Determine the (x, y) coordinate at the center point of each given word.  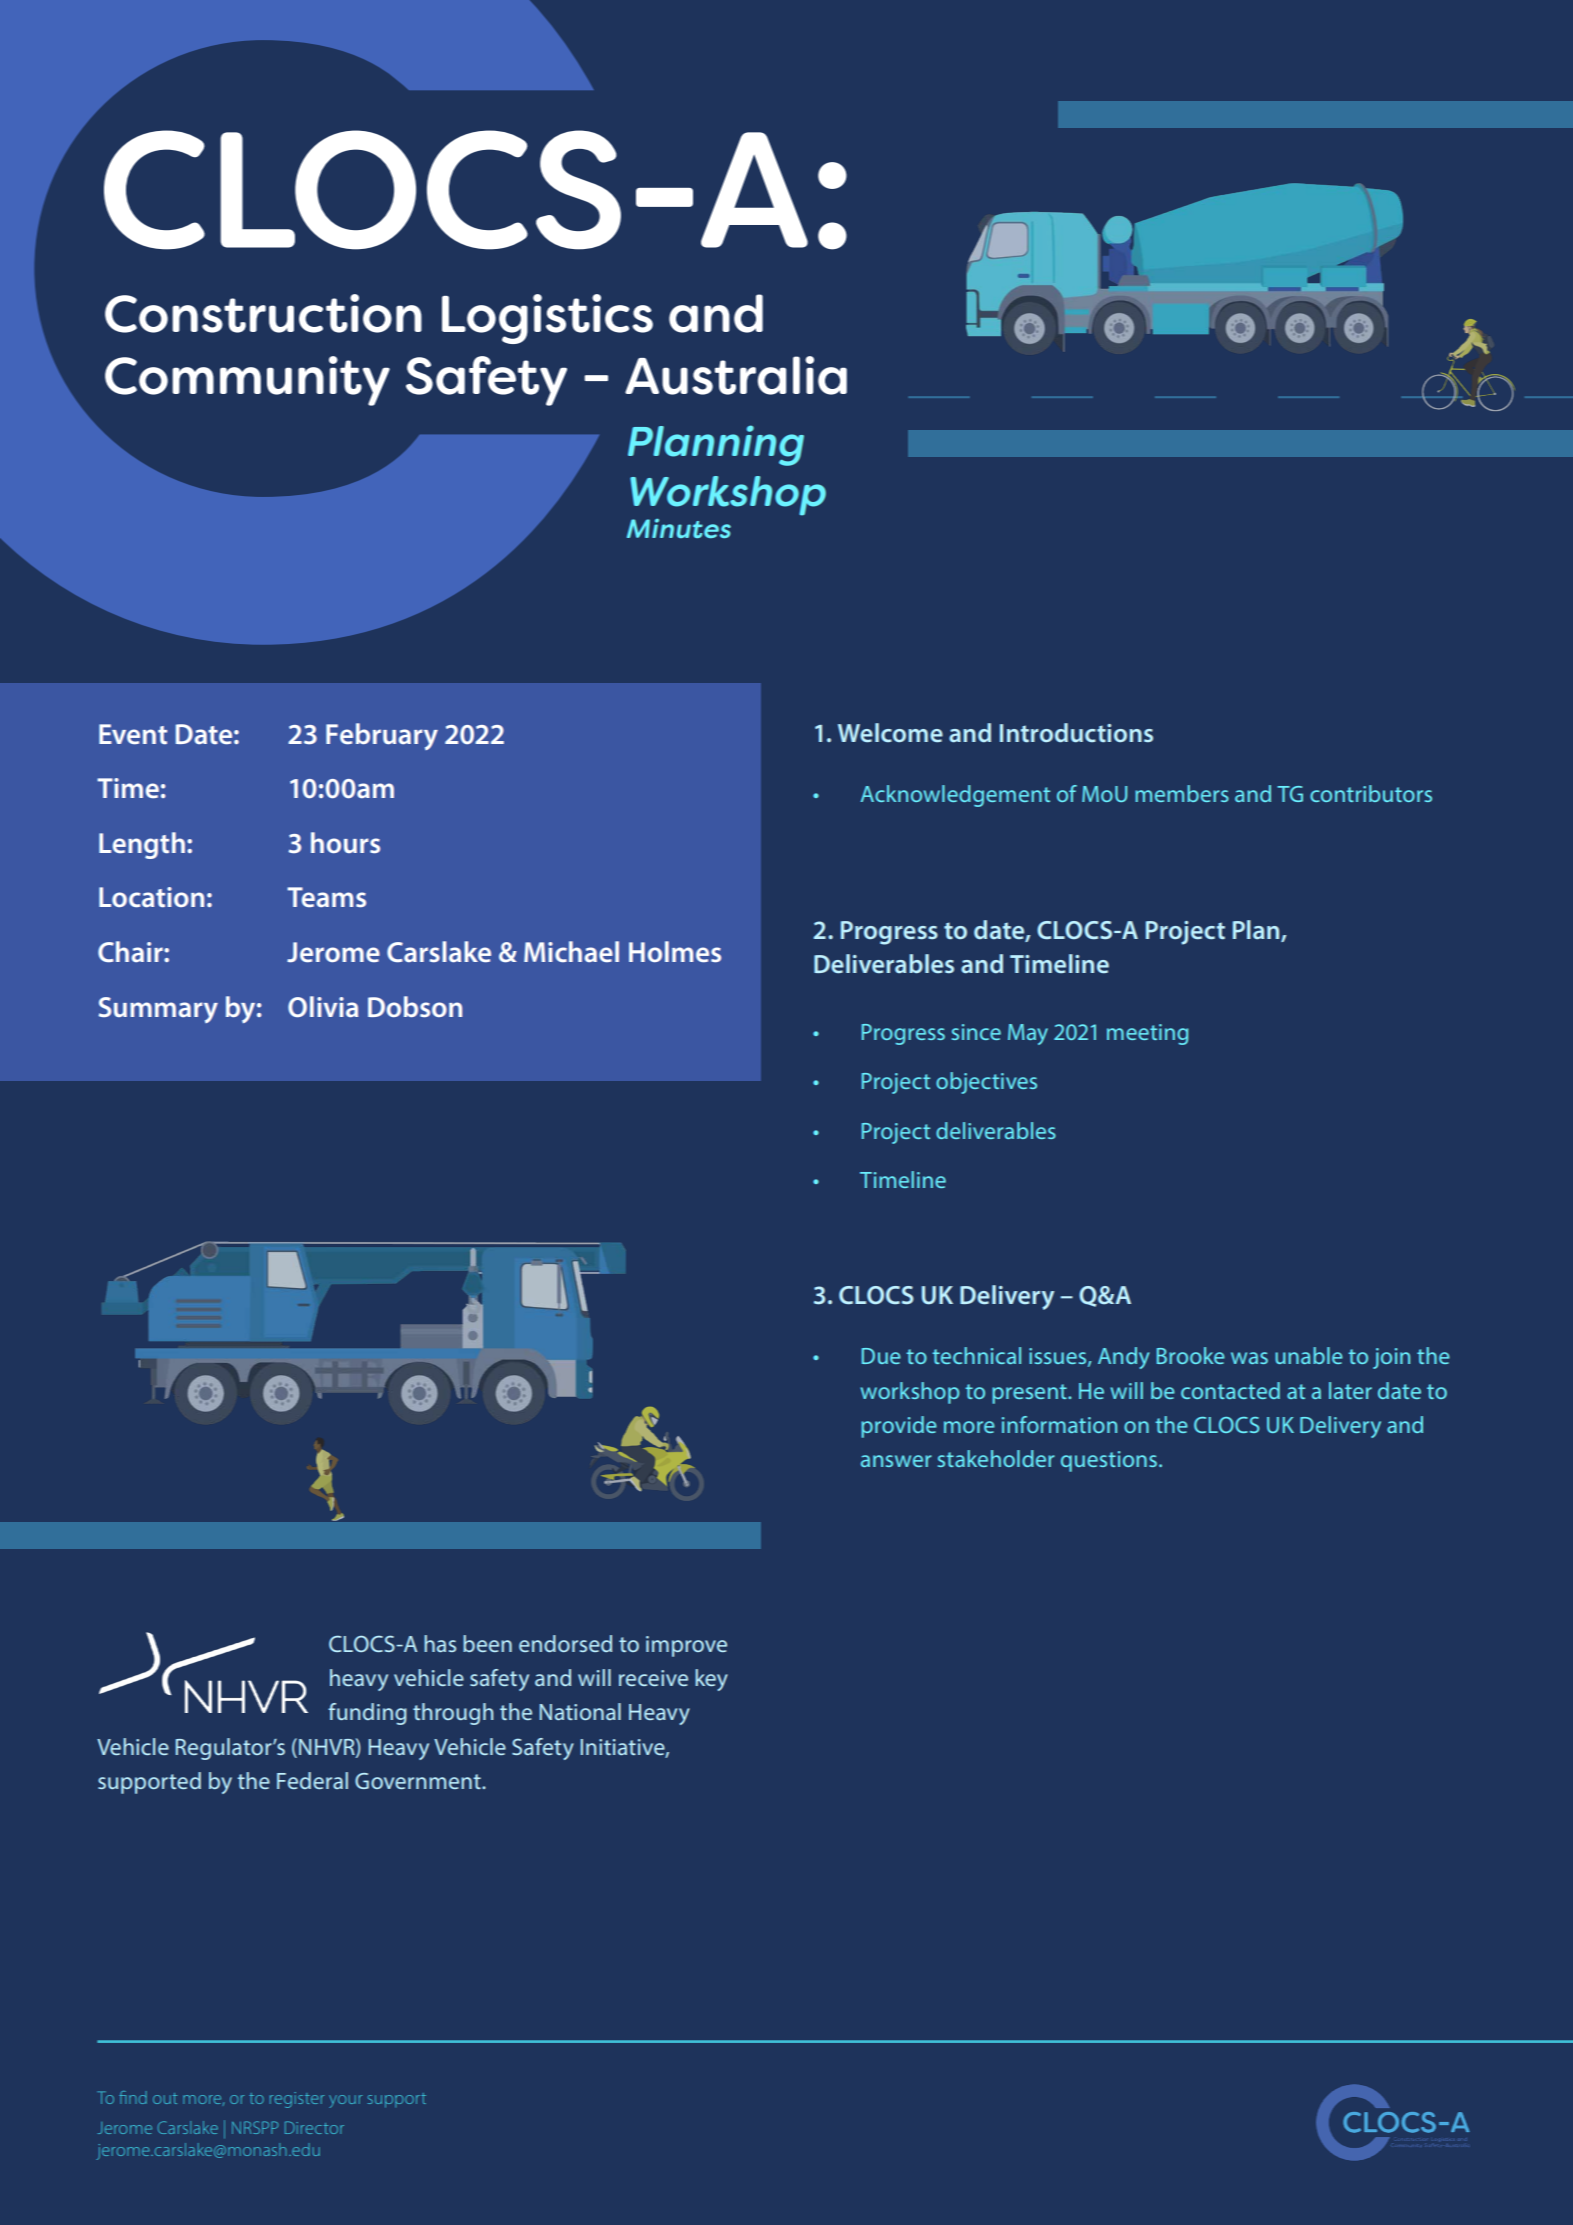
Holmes (675, 951)
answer (896, 1461)
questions (1109, 1461)
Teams (326, 897)
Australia (736, 375)
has (440, 1643)
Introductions (1076, 733)
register (297, 2100)
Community (247, 381)
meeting (1147, 1034)
